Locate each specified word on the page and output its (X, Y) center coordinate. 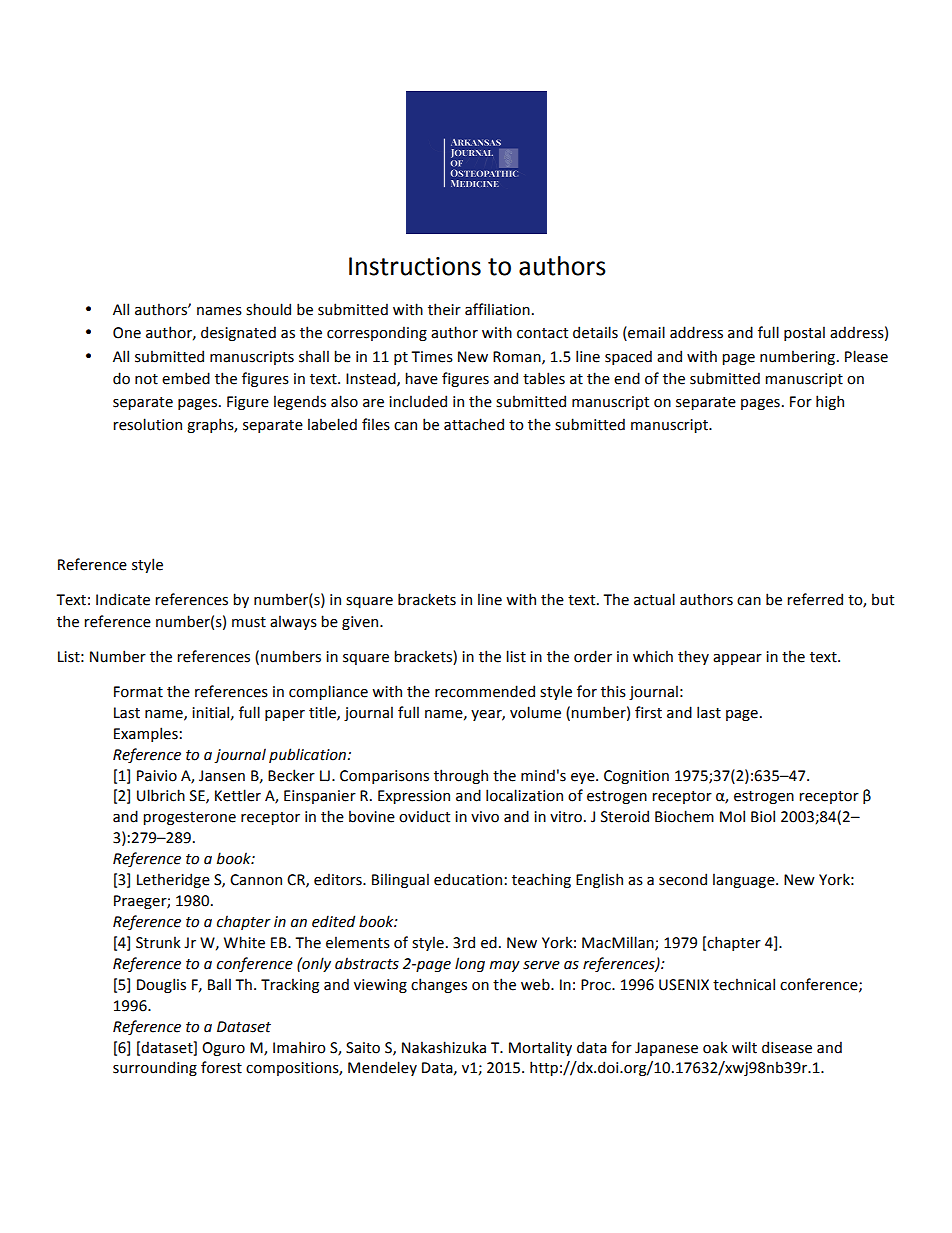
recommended (485, 691)
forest (221, 1067)
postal (804, 333)
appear (737, 659)
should (268, 309)
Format (138, 692)
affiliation (497, 309)
